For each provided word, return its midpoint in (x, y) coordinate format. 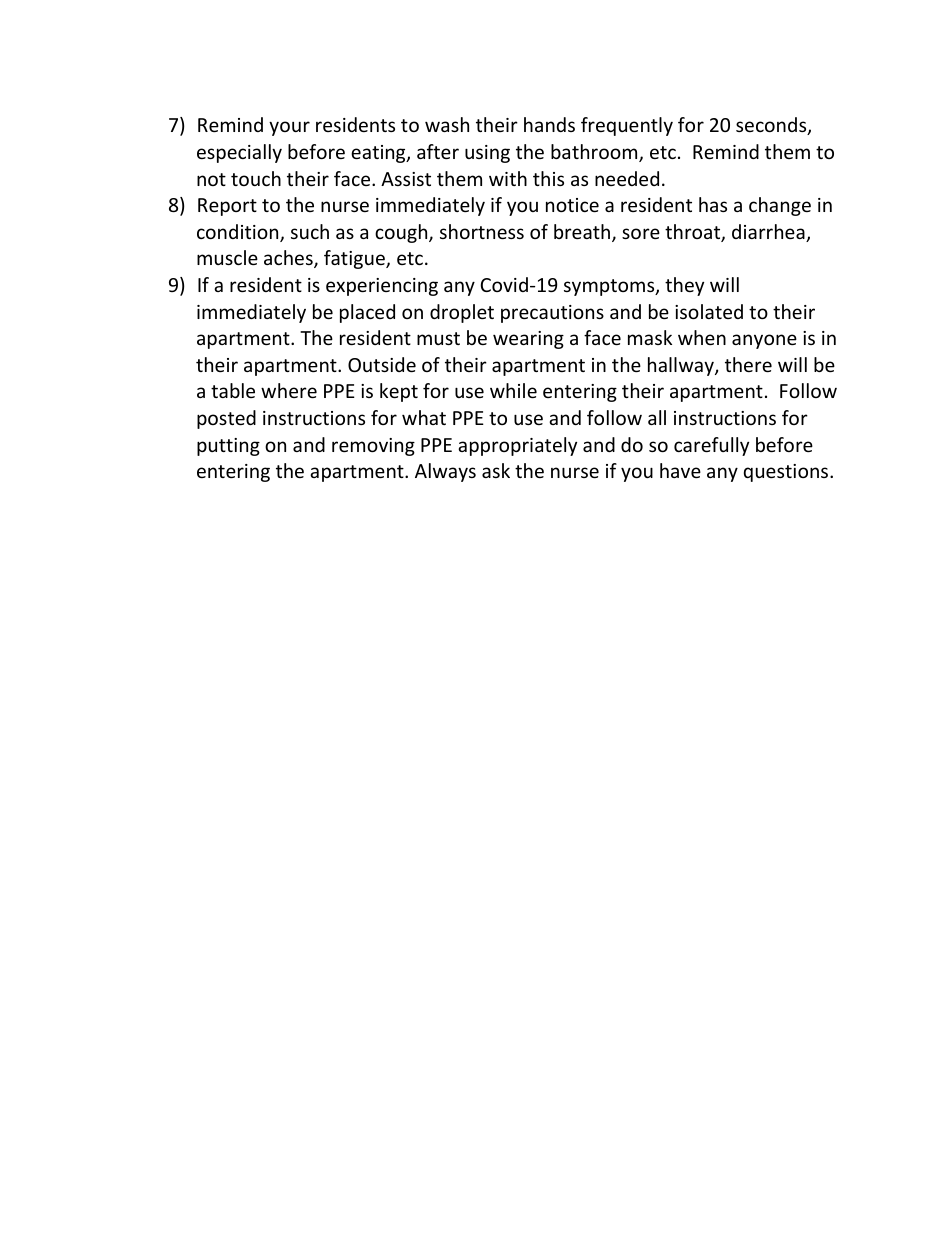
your (289, 128)
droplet (462, 313)
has (713, 204)
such (310, 231)
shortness (482, 231)
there (748, 364)
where (289, 390)
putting (228, 447)
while (513, 390)
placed (367, 313)
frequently (627, 126)
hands (549, 124)
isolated (709, 311)
